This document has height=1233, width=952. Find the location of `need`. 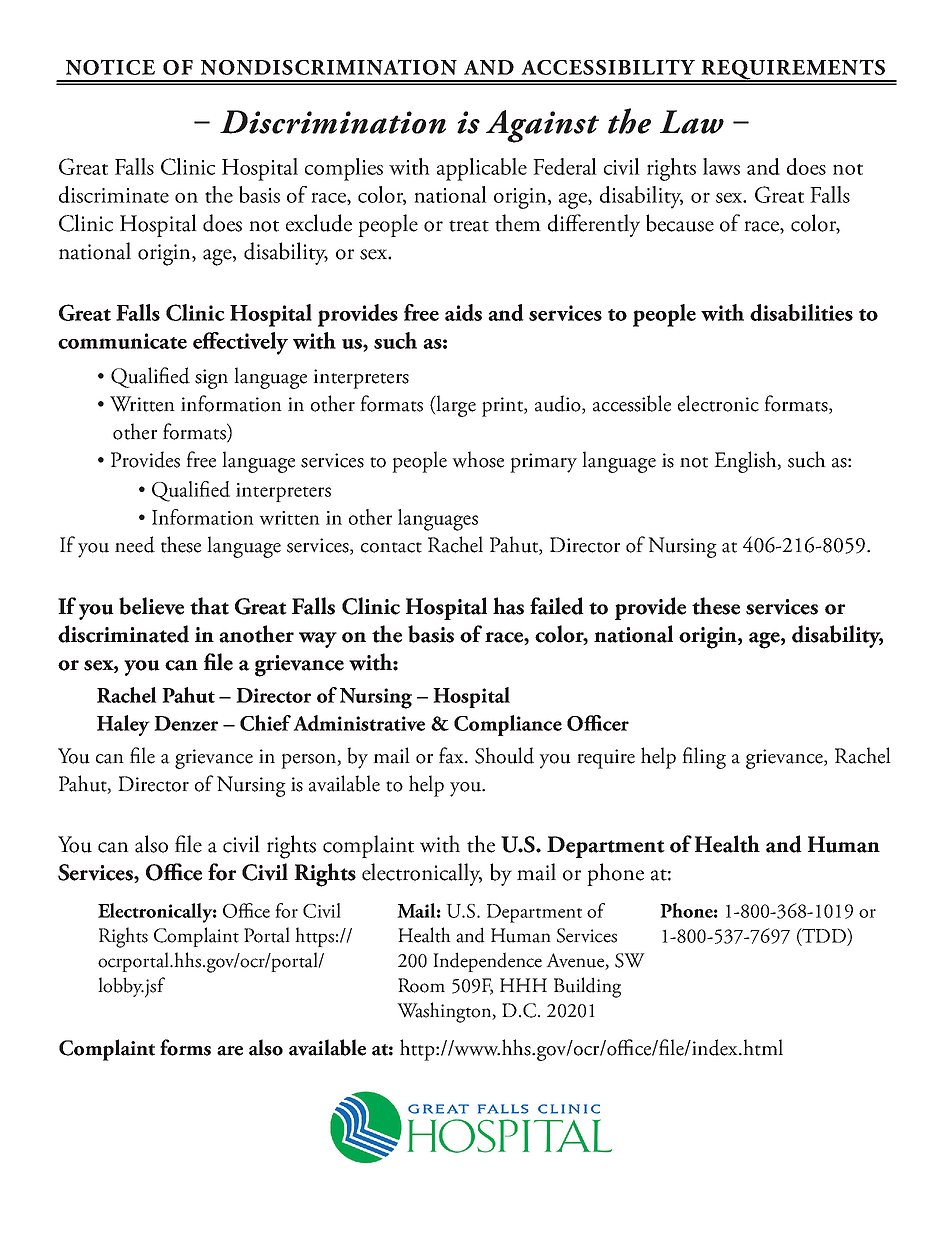

need is located at coordinates (135, 544).
